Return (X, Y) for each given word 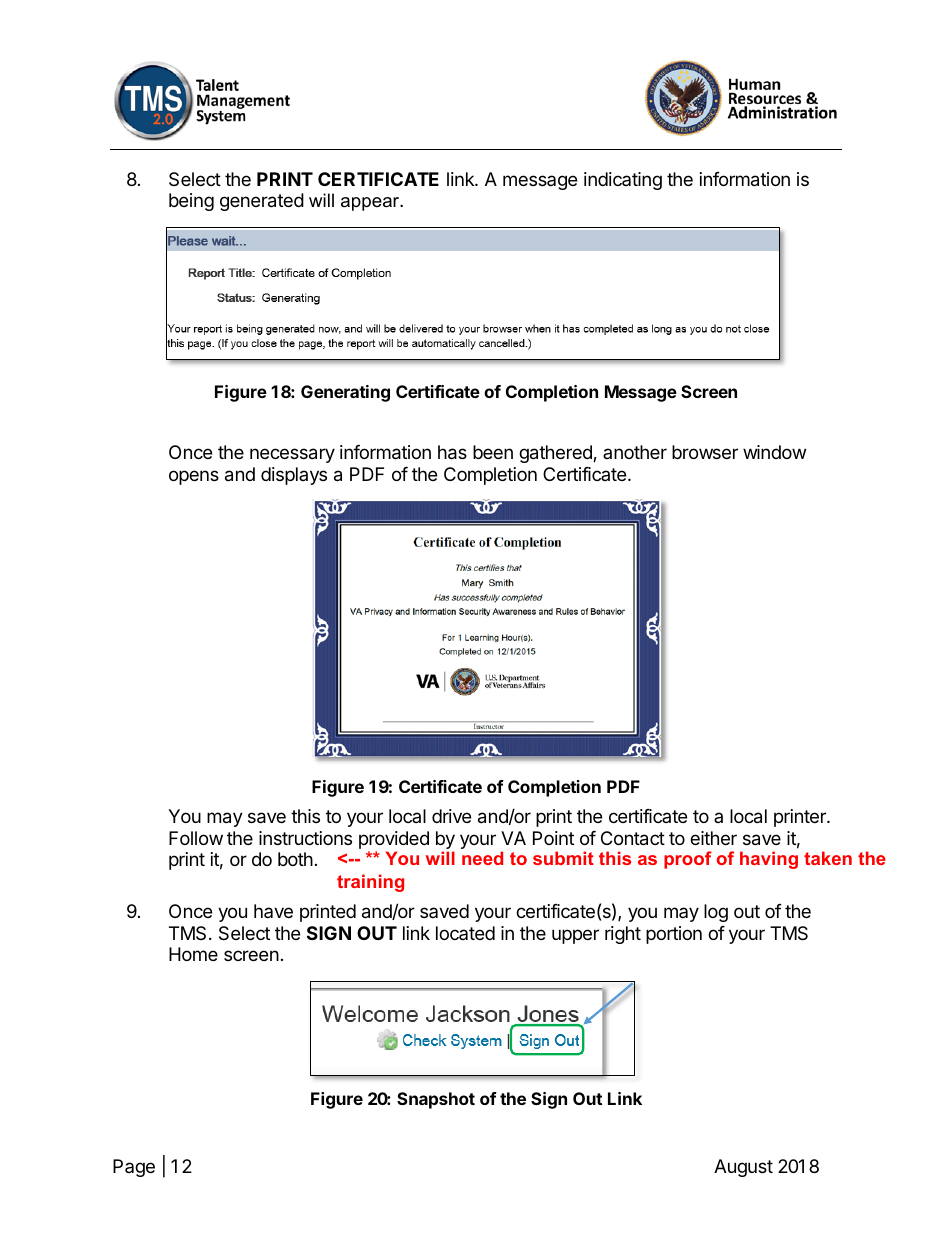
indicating (623, 181)
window (774, 452)
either (713, 838)
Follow (196, 838)
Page (134, 1168)
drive (451, 816)
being (191, 202)
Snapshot (436, 1100)
